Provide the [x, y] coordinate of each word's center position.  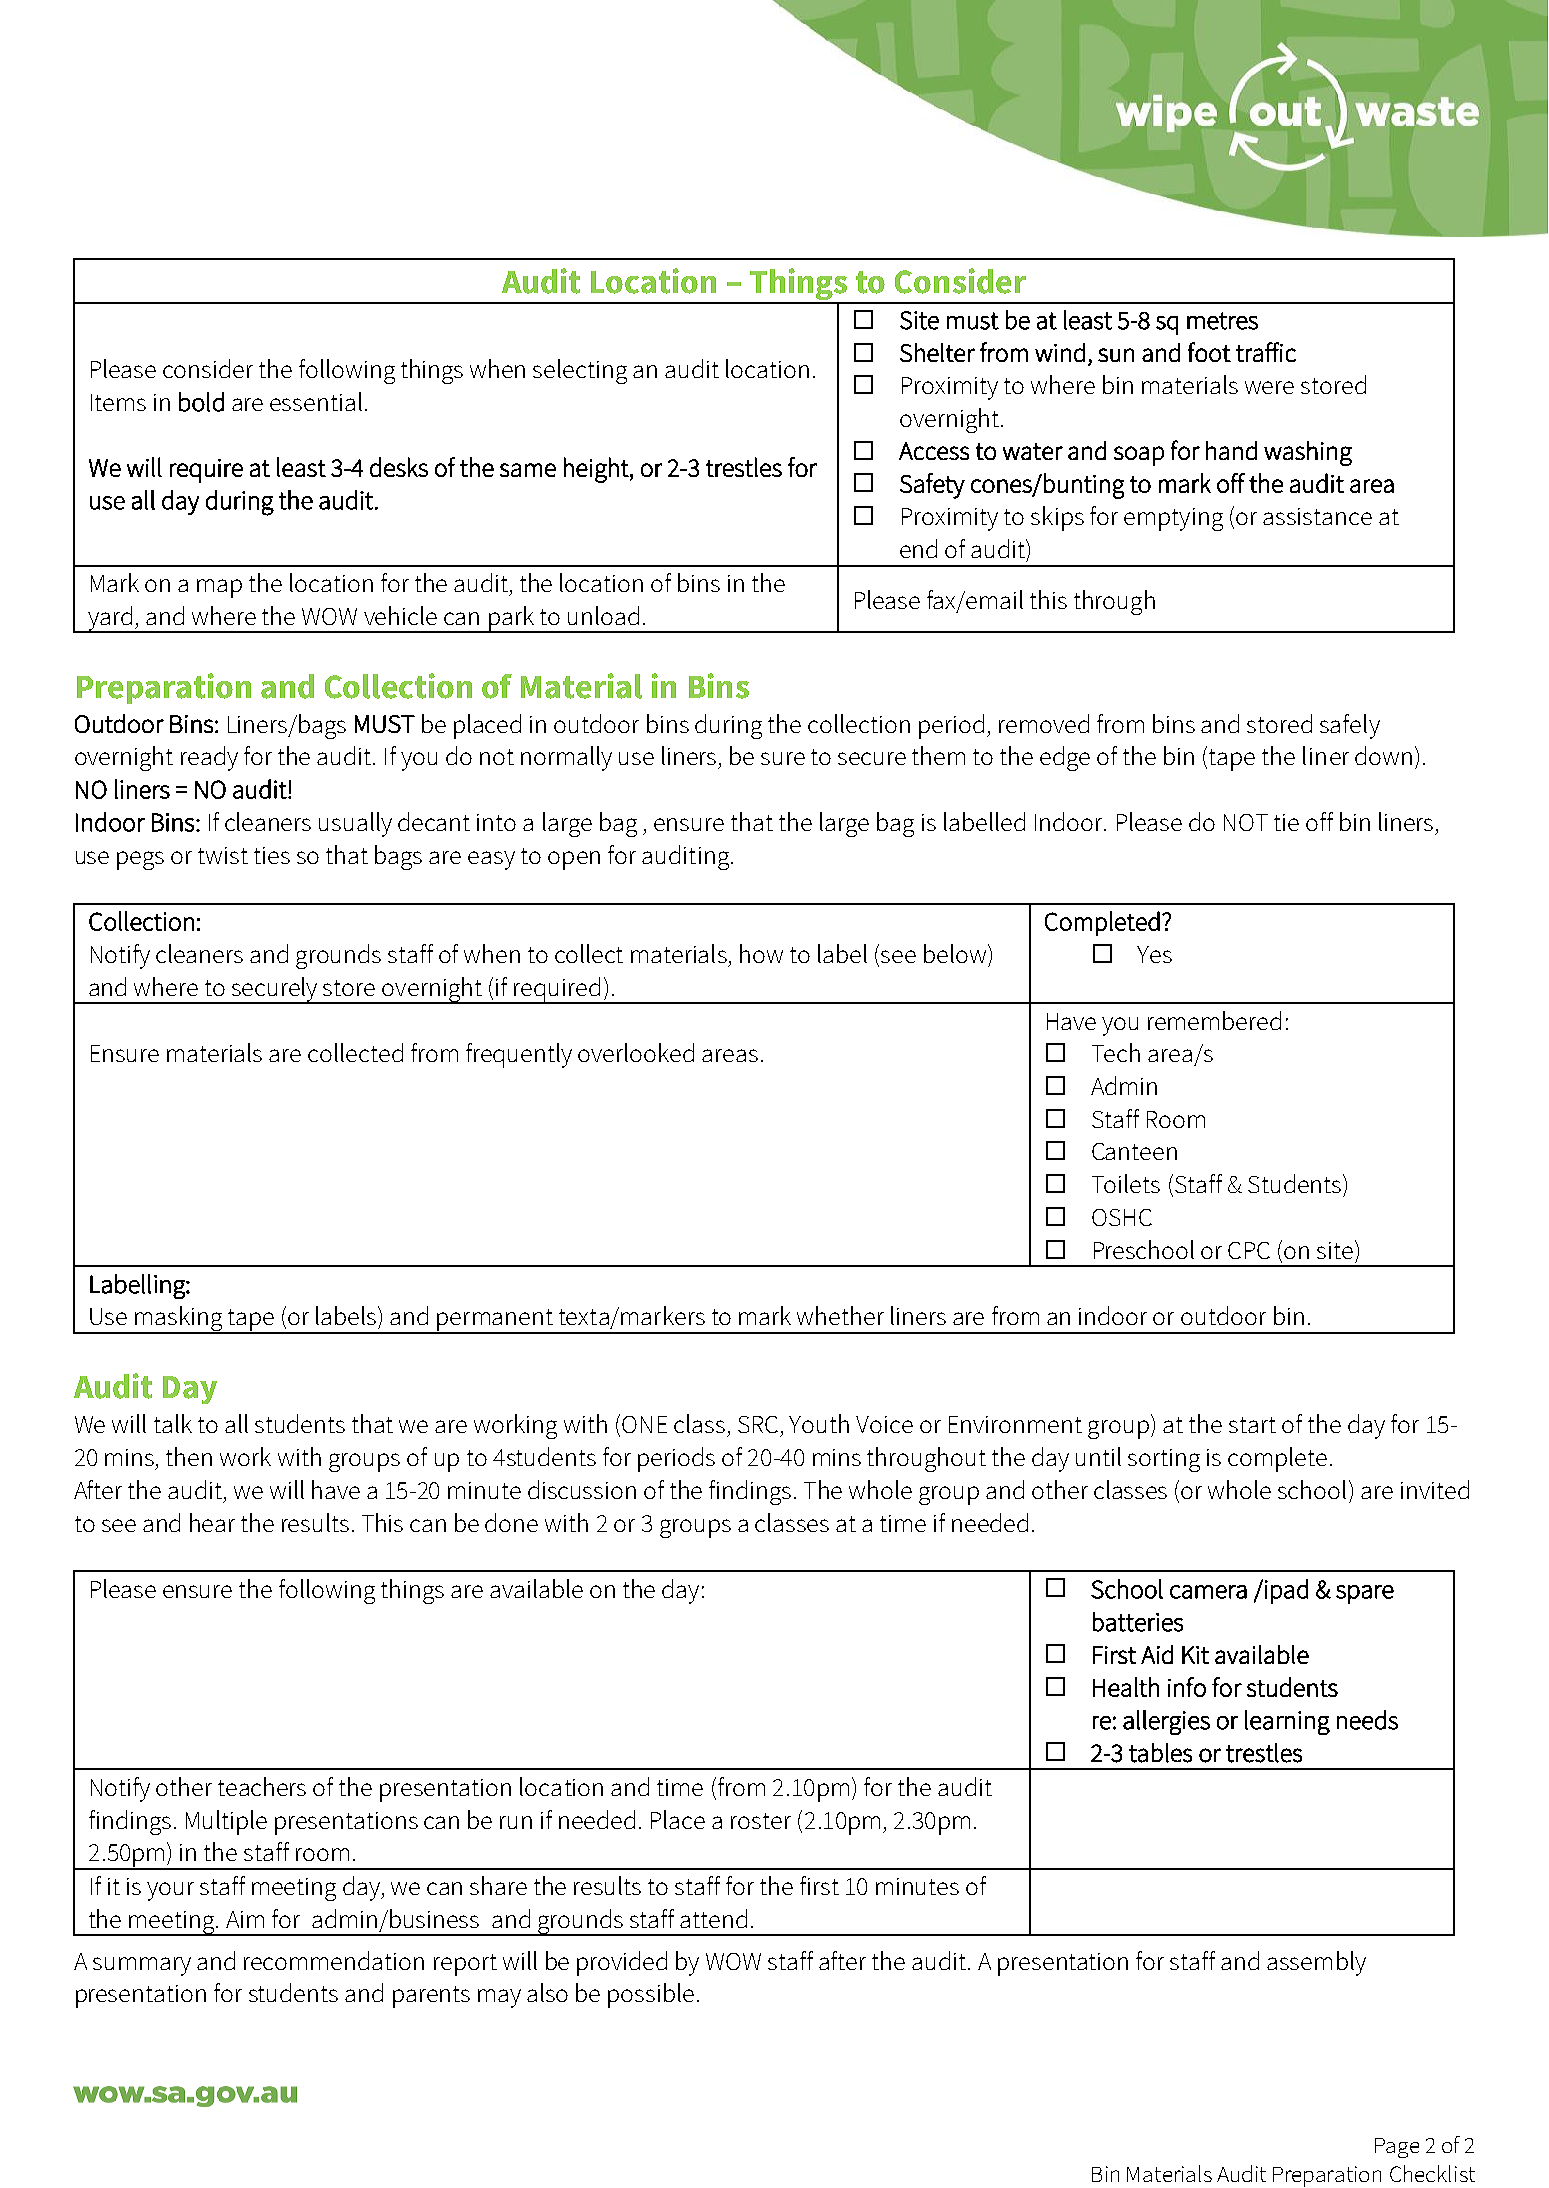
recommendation [334, 1960]
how [761, 953]
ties [272, 855]
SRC [758, 1424]
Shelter [937, 352]
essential [316, 401]
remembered [1214, 1020]
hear [212, 1522]
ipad [1286, 1591]
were [1269, 387]
